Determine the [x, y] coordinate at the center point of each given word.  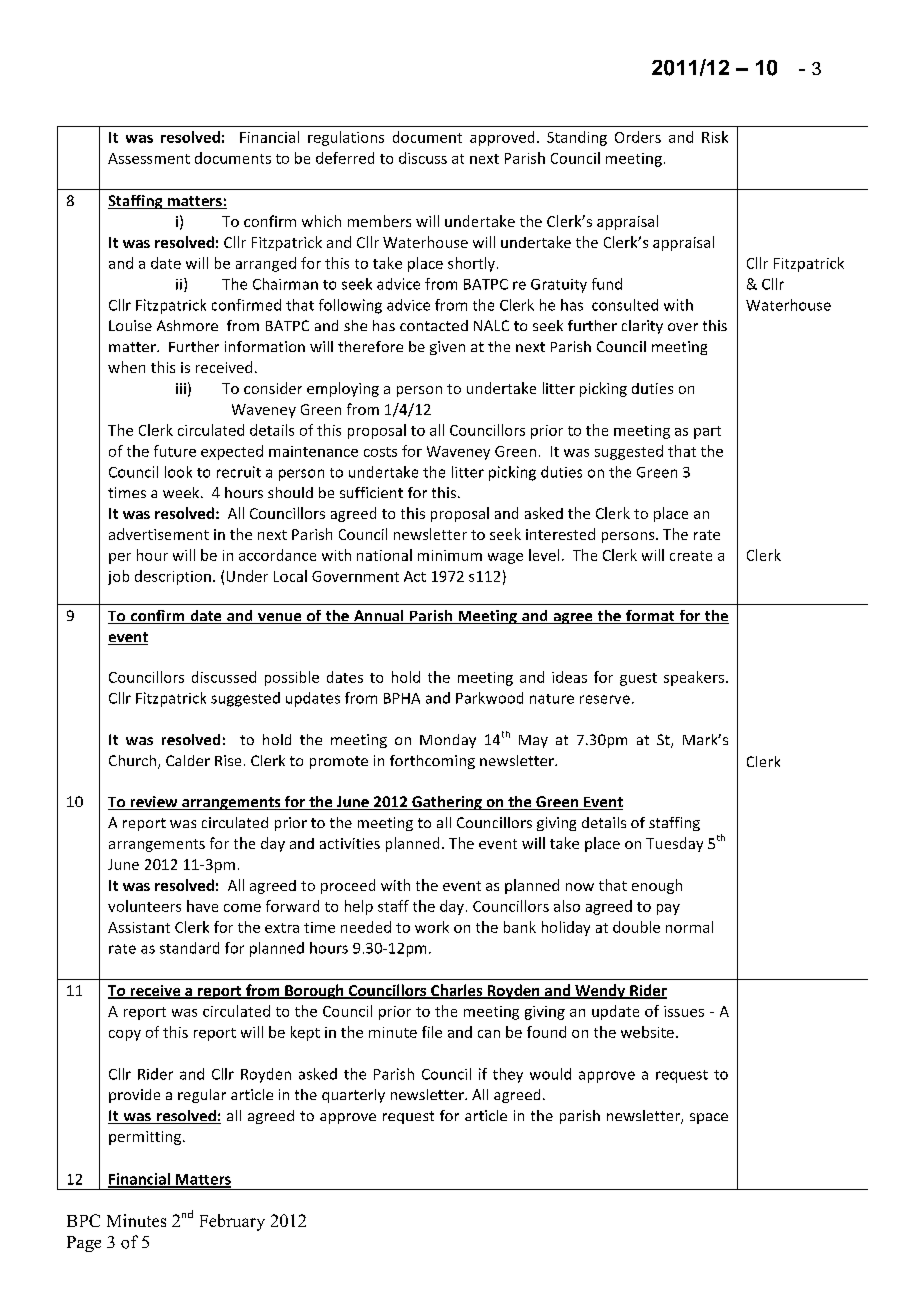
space [709, 1118]
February [232, 1222]
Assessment [149, 158]
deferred [345, 158]
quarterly [353, 1096]
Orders [638, 137]
